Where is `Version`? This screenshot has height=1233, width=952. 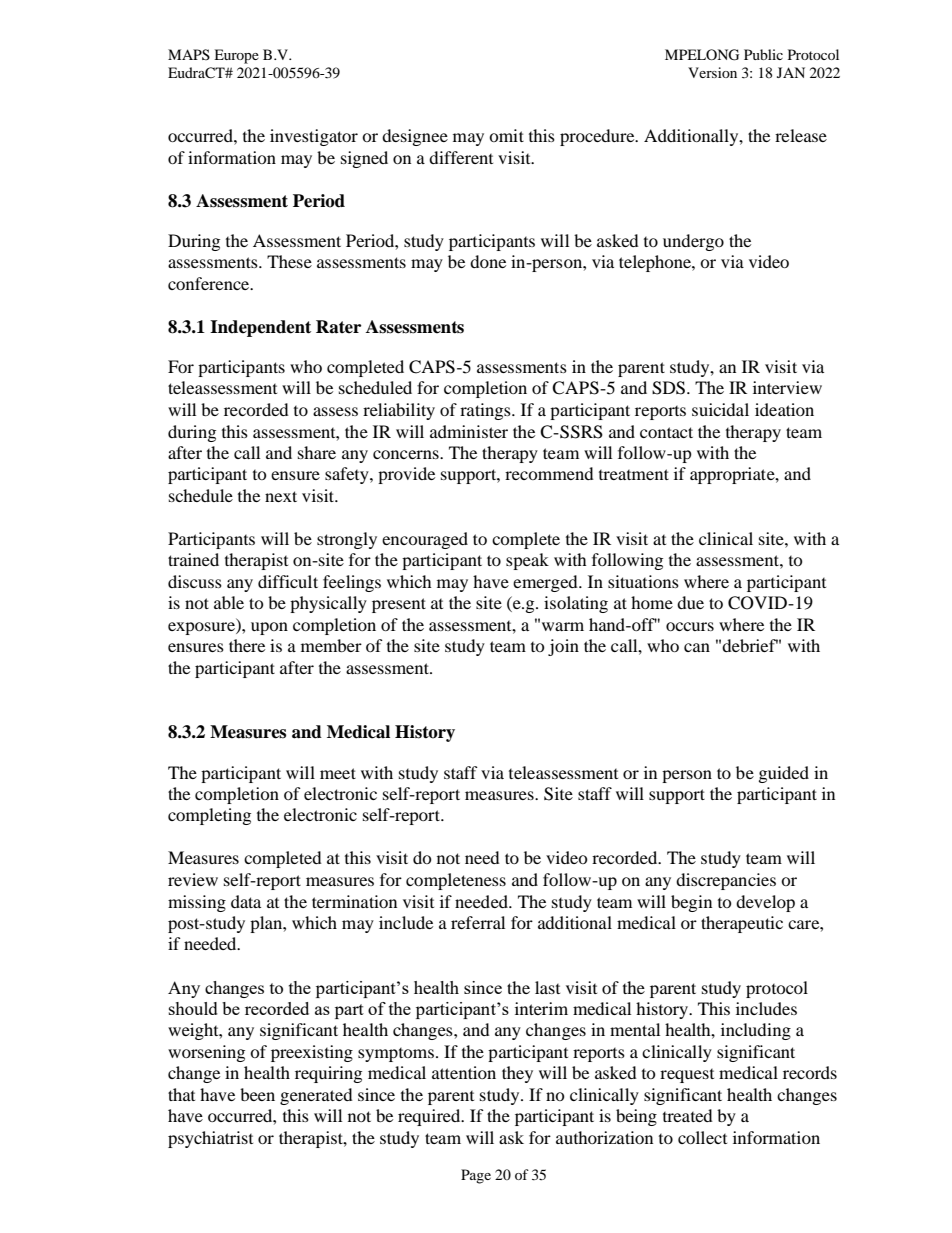 Version is located at coordinates (712, 72).
